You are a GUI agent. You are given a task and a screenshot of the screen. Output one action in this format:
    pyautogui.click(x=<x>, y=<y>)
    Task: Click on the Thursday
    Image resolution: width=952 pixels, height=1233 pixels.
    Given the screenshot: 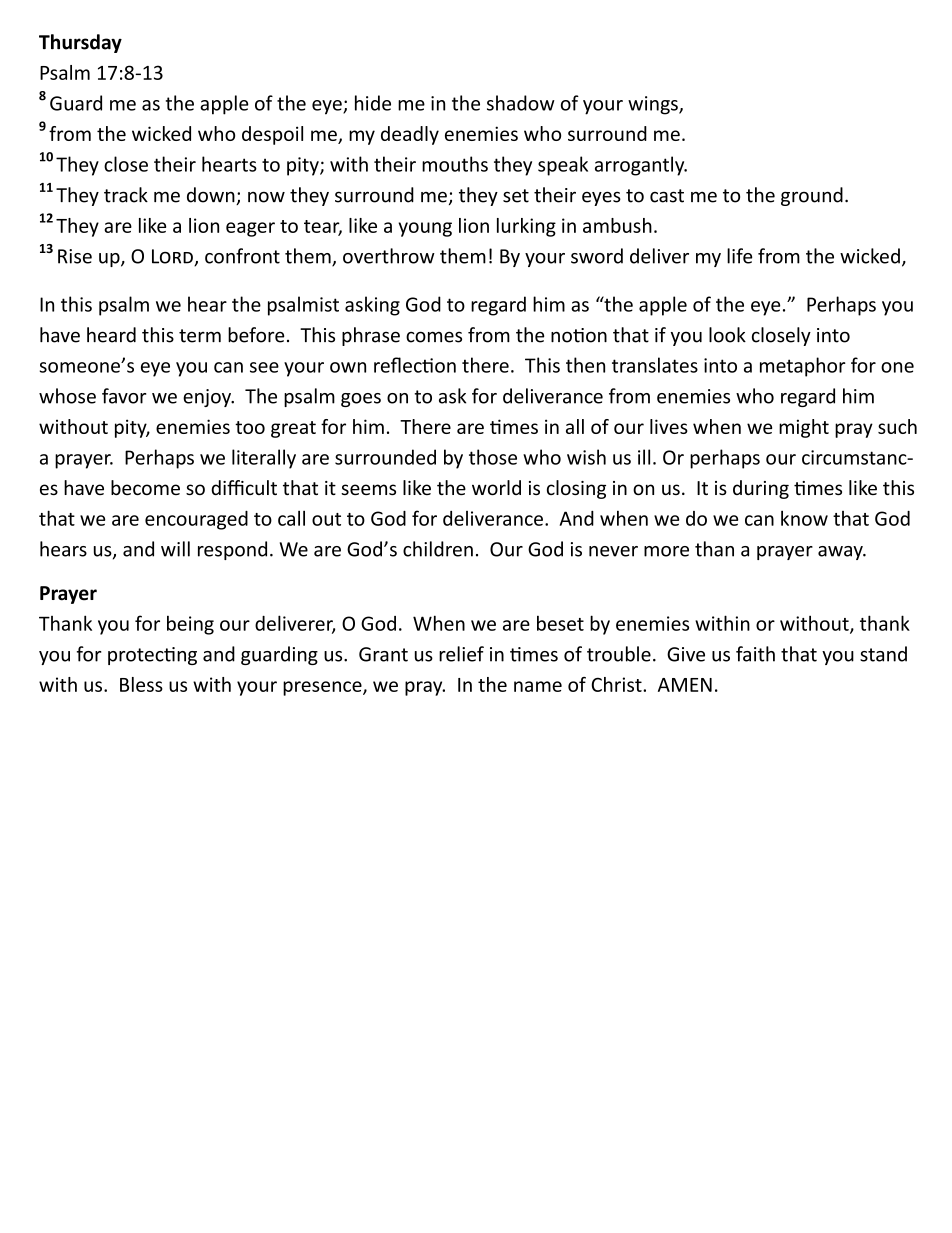 What is the action you would take?
    pyautogui.click(x=80, y=43)
